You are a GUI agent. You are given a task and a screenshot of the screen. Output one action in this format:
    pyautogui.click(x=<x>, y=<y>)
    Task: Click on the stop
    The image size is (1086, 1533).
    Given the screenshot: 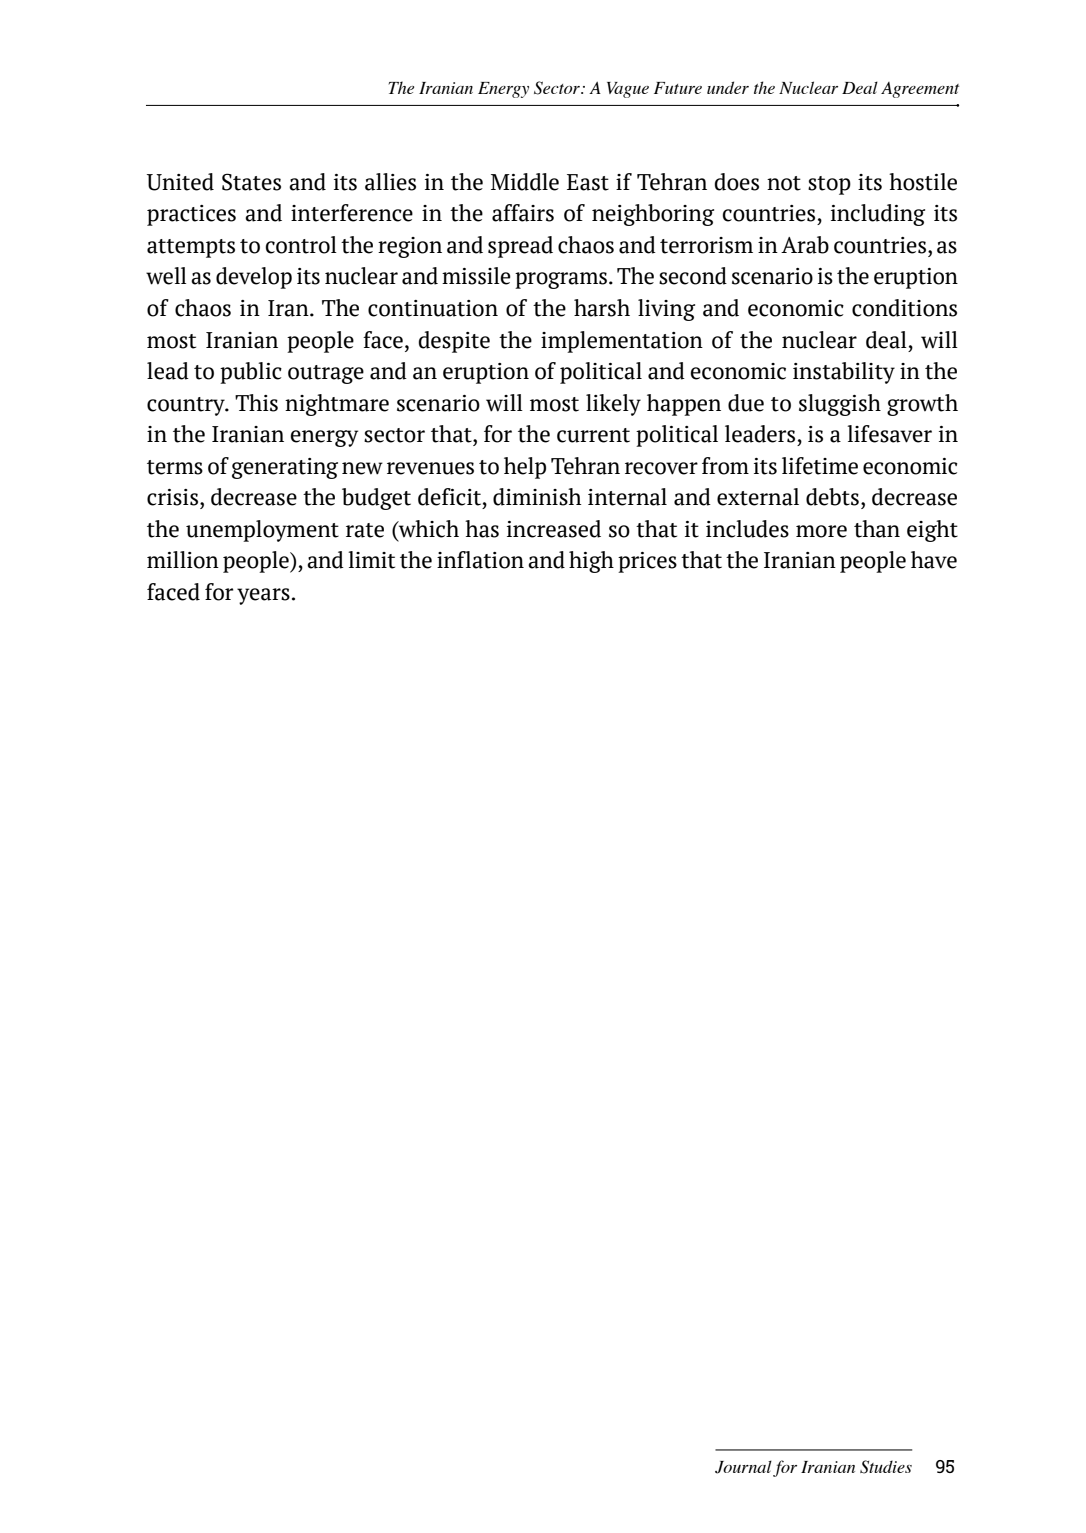 What is the action you would take?
    pyautogui.click(x=829, y=185)
